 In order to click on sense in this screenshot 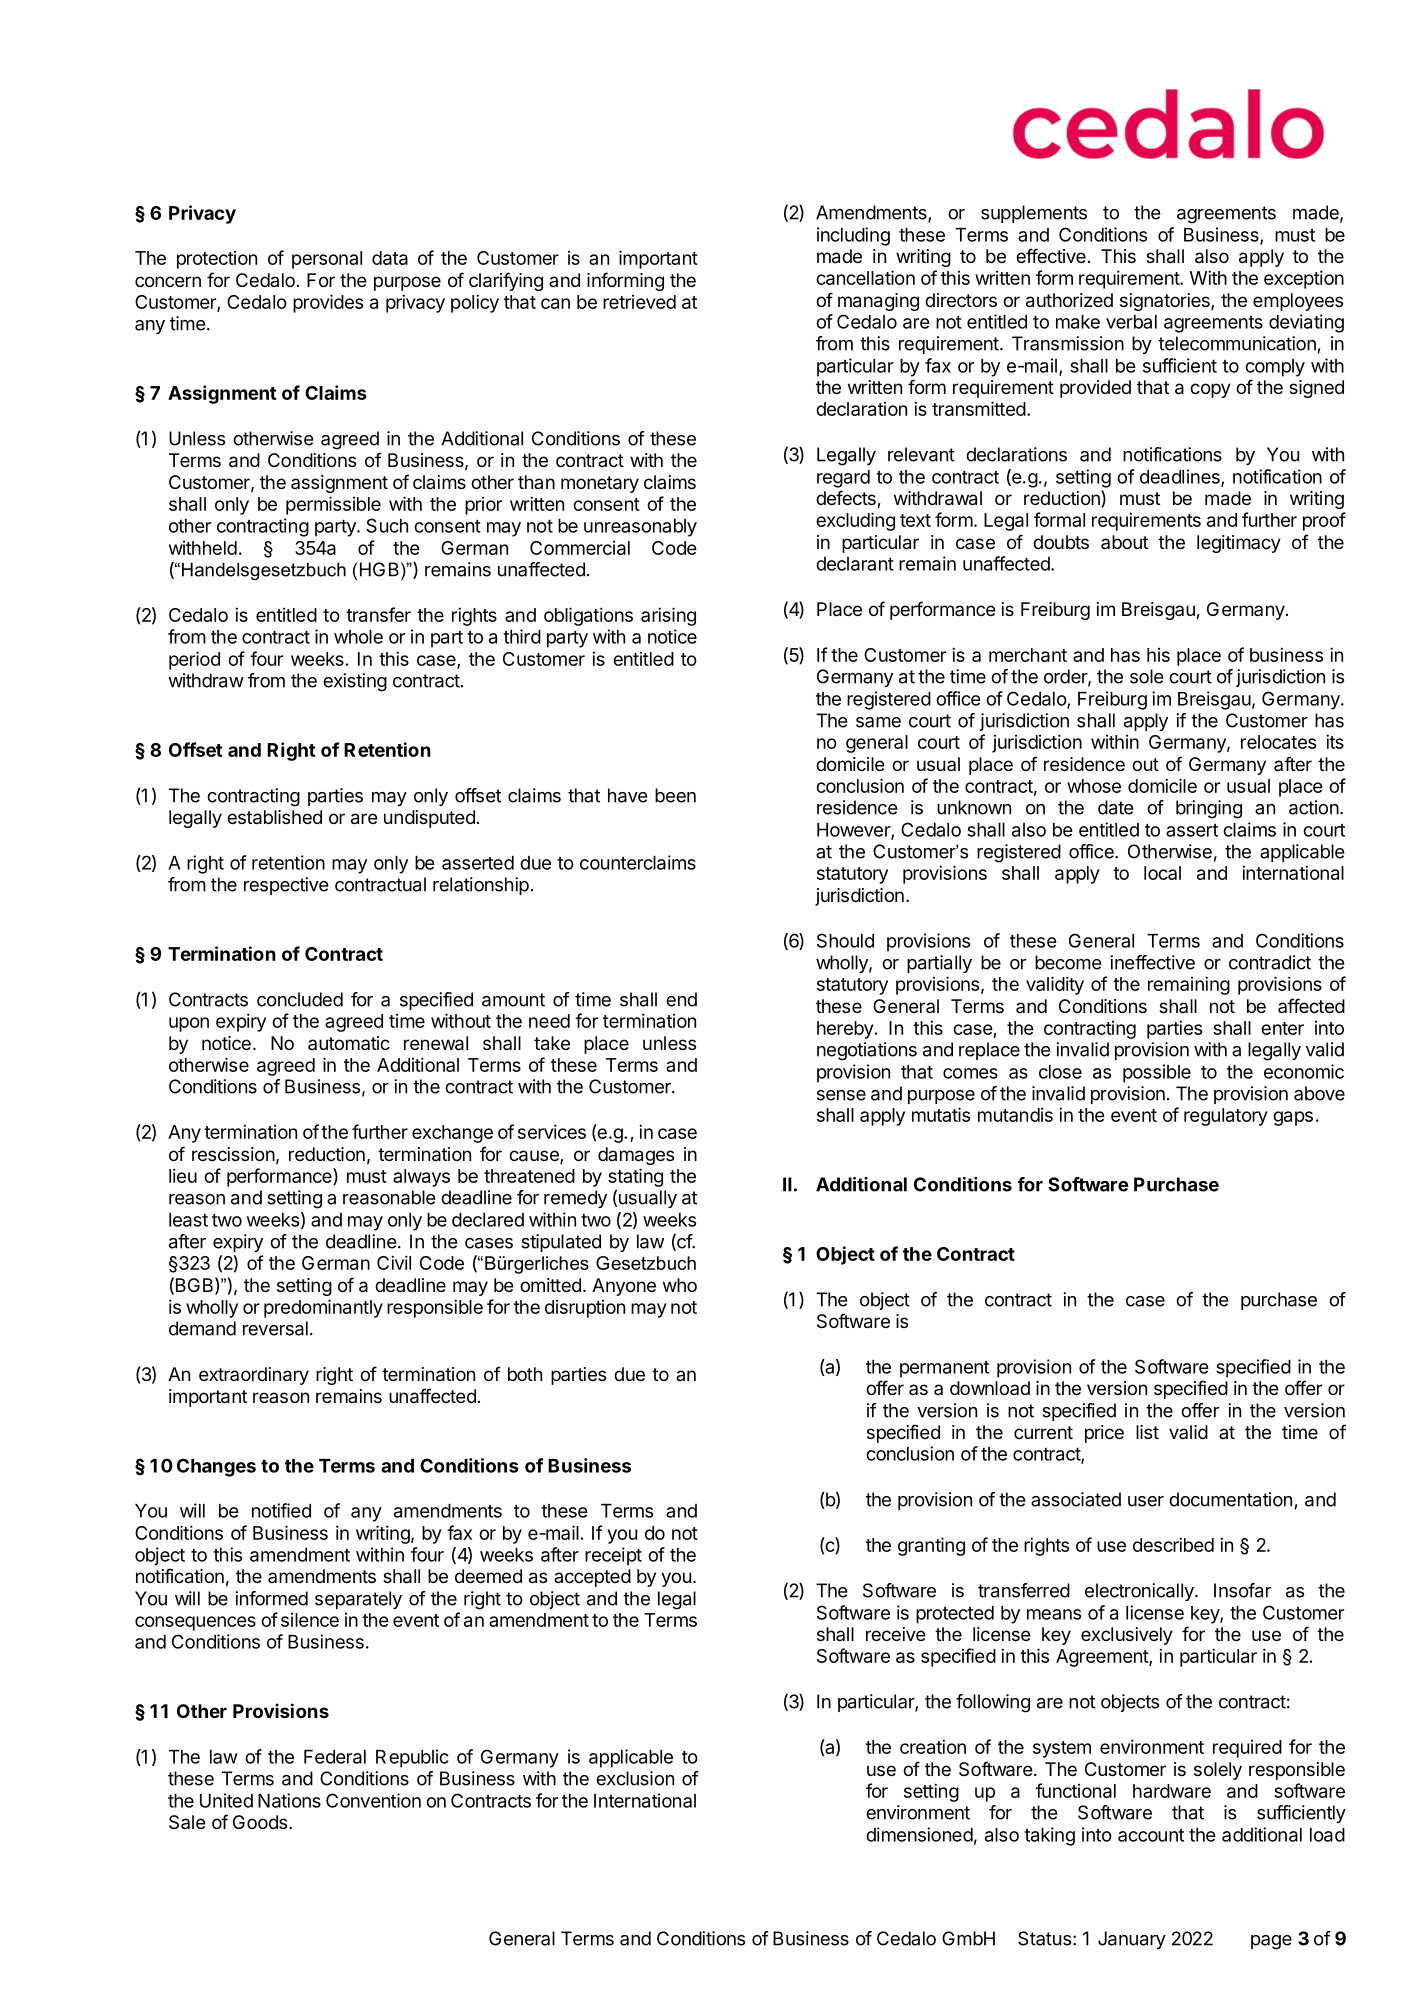, I will do `click(841, 1095)`.
